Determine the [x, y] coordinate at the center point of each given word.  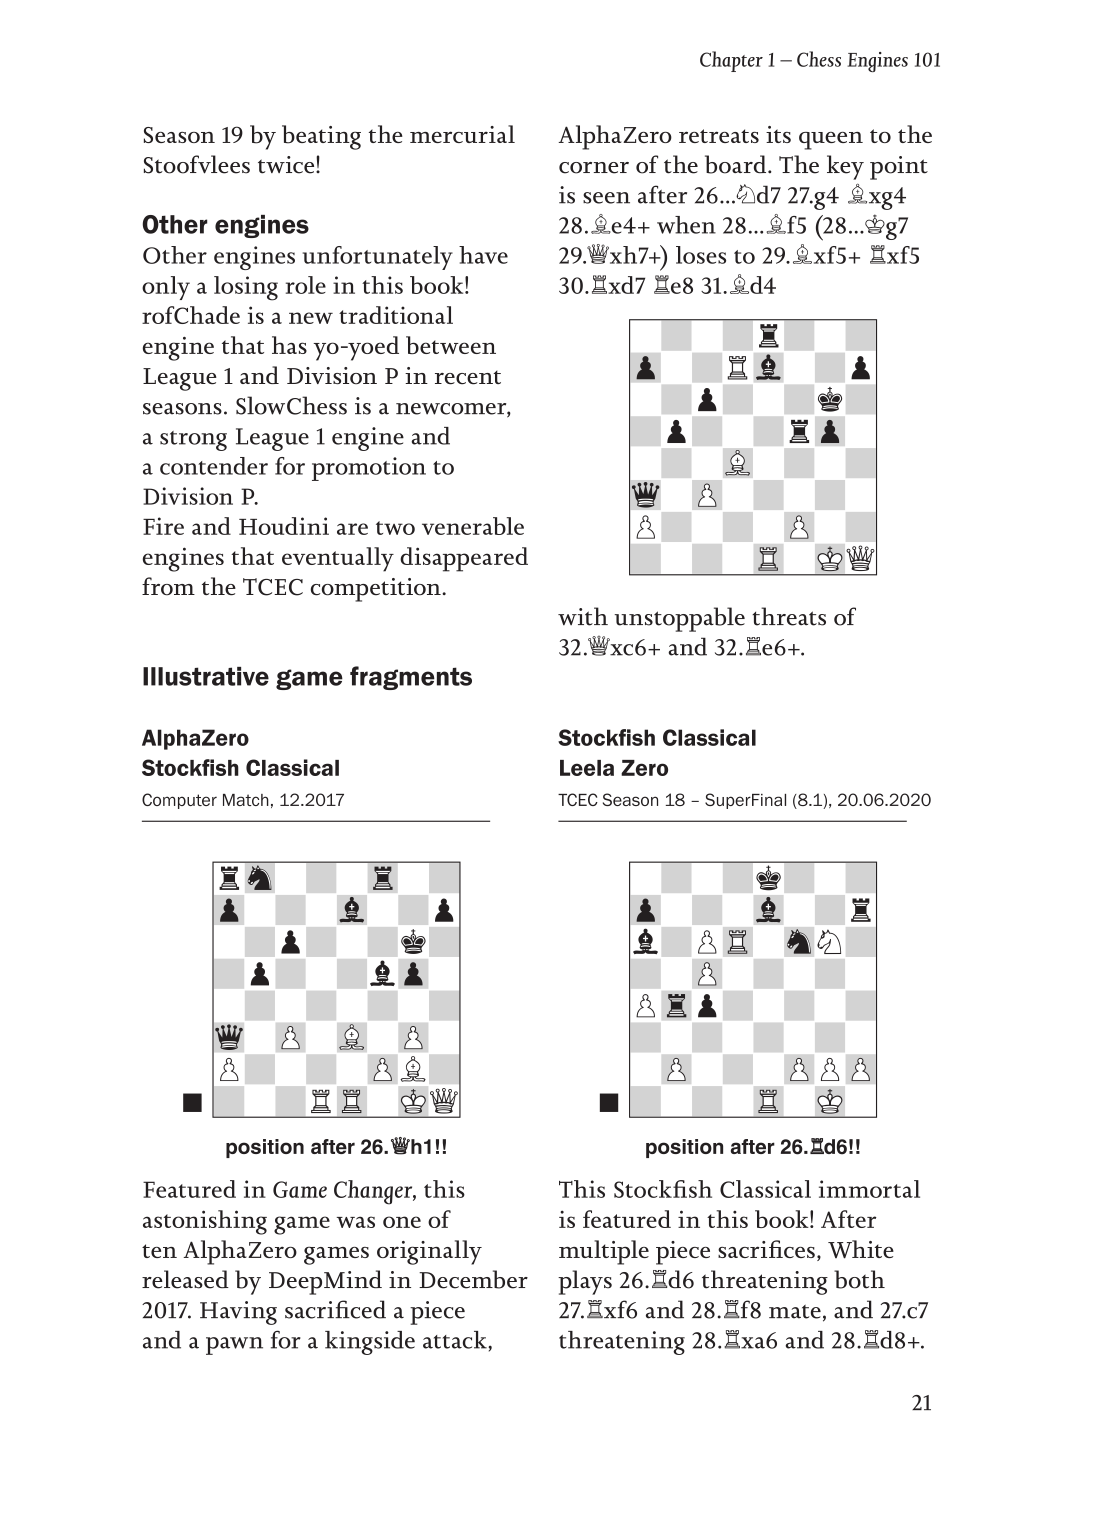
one [402, 1222]
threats [789, 616]
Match [246, 800]
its [778, 134]
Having [238, 1313]
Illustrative [206, 676]
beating [321, 137]
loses [701, 255]
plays [585, 1282]
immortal [869, 1189]
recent [468, 378]
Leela [587, 768]
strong [193, 441]
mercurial [462, 134]
